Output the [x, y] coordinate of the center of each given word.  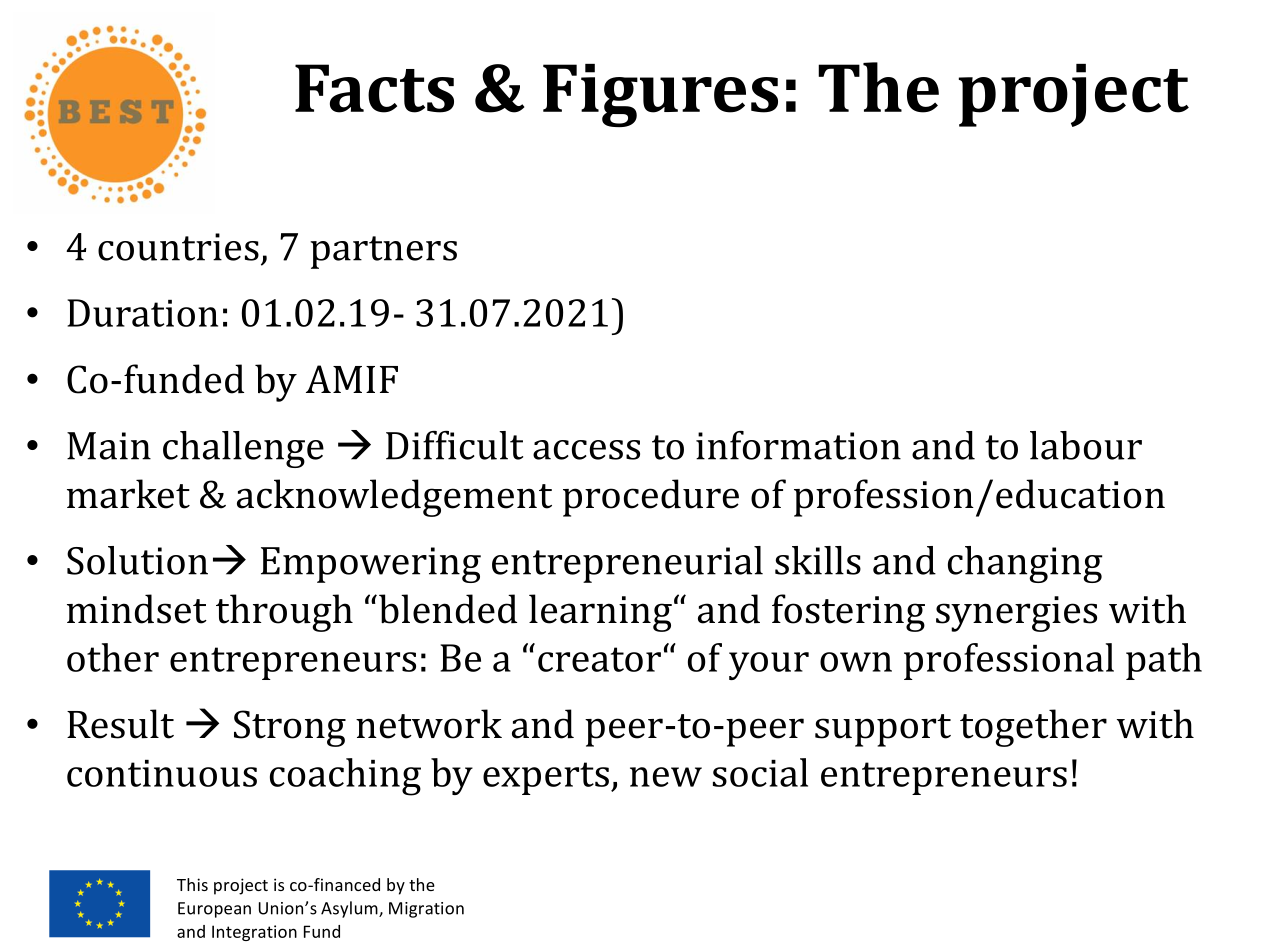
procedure [651, 498]
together [1033, 728]
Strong [290, 728]
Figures [660, 95]
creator [599, 659]
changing [1025, 564]
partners [383, 252]
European [214, 910]
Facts [374, 88]
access [586, 450]
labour [1086, 445]
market [128, 494]
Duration [142, 313]
